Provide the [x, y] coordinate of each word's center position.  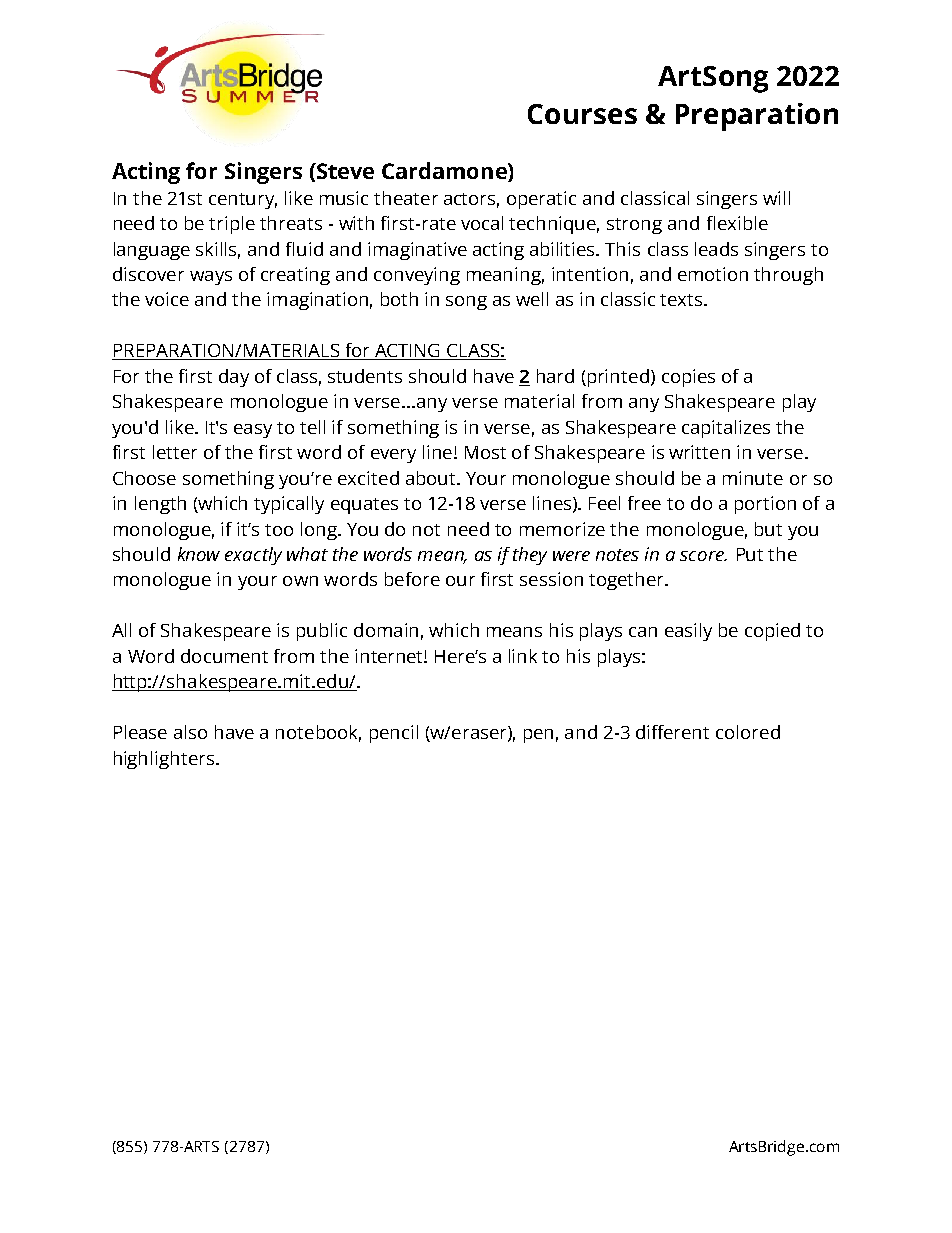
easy [253, 431]
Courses [582, 114]
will [776, 198]
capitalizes [726, 429]
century [243, 201]
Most [485, 452]
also [190, 732]
